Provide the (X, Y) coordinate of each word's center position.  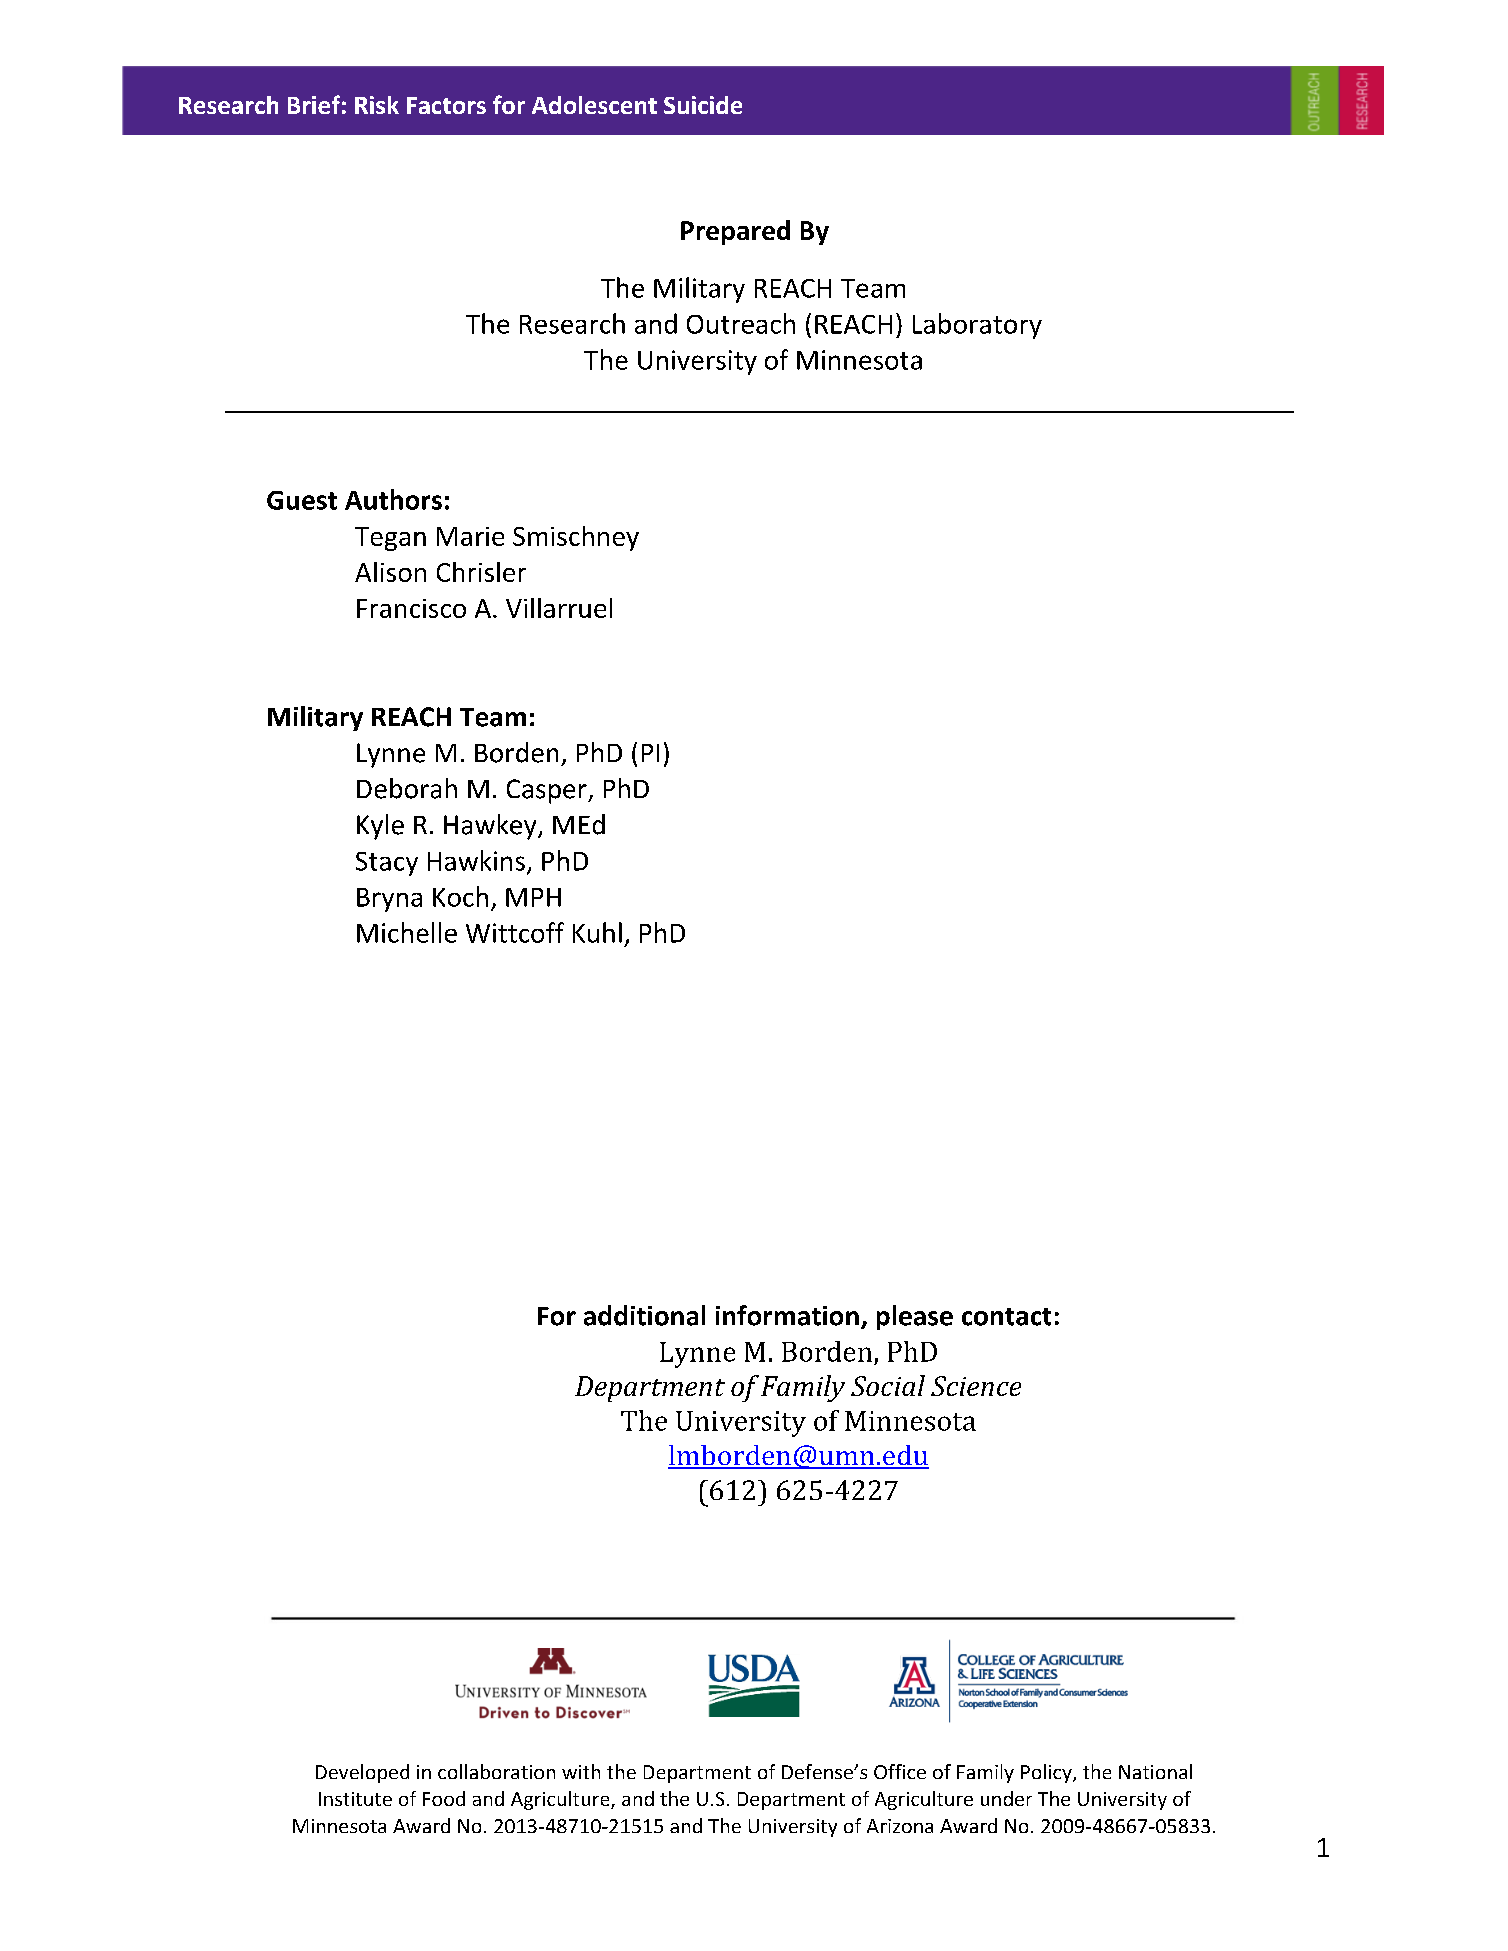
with (581, 1771)
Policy (1047, 1773)
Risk (377, 105)
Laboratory (977, 326)
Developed (362, 1773)
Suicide (703, 105)
